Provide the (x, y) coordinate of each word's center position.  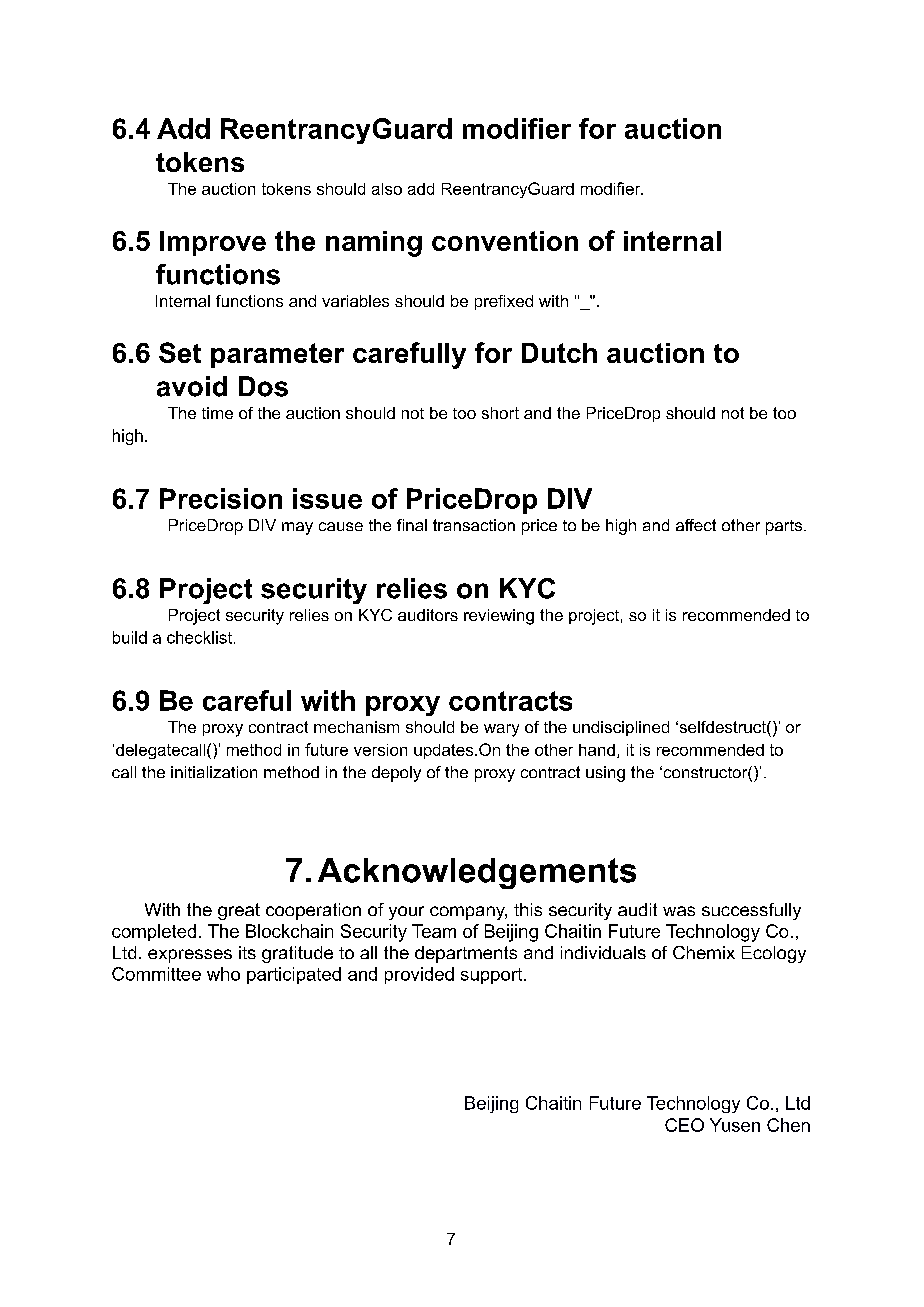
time (217, 413)
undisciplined (621, 728)
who (223, 974)
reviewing (499, 617)
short (500, 413)
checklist (199, 637)
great (239, 911)
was (679, 911)
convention (505, 241)
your (406, 913)
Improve (213, 243)
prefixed (504, 302)
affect (696, 525)
